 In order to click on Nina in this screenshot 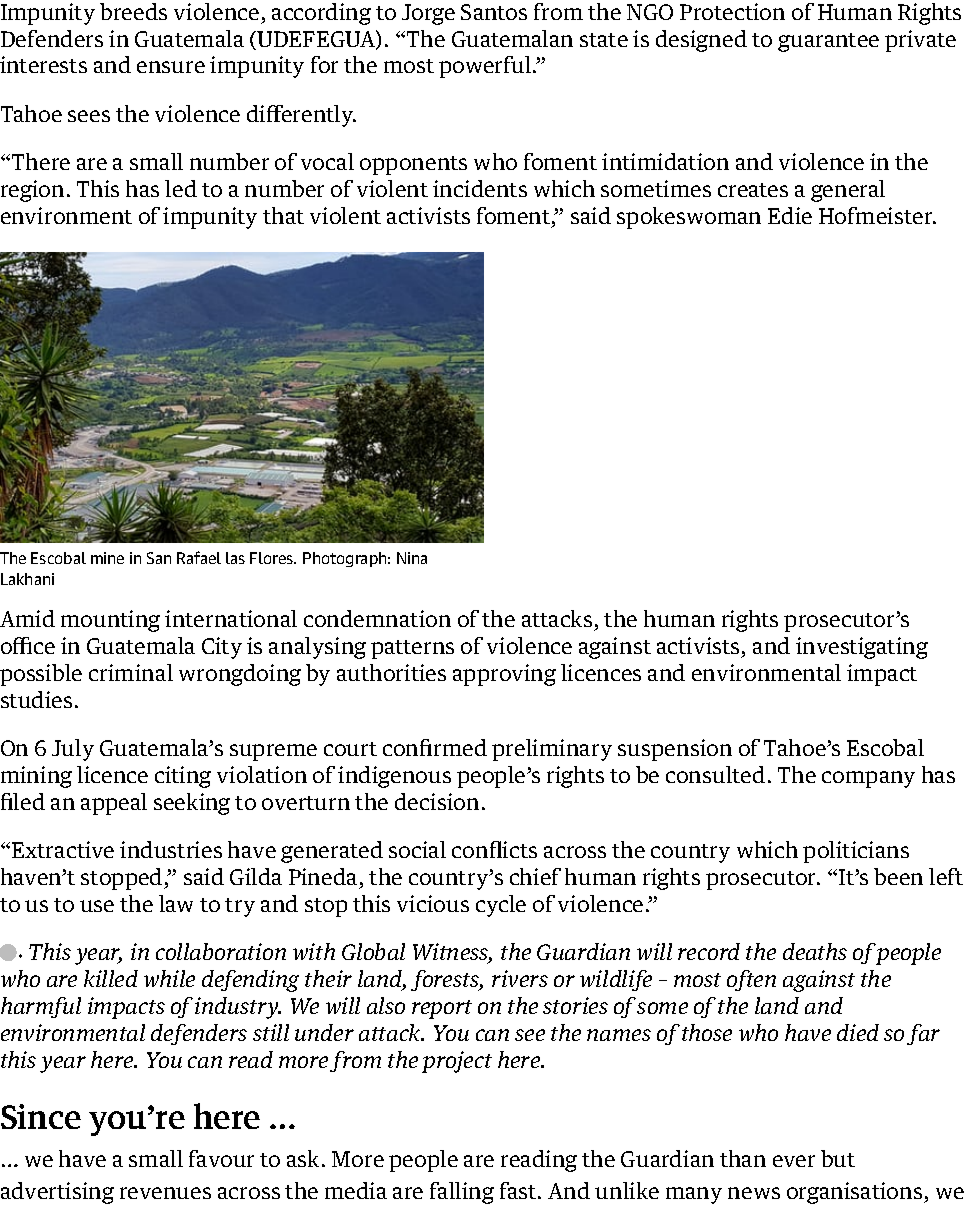, I will do `click(412, 558)`.
